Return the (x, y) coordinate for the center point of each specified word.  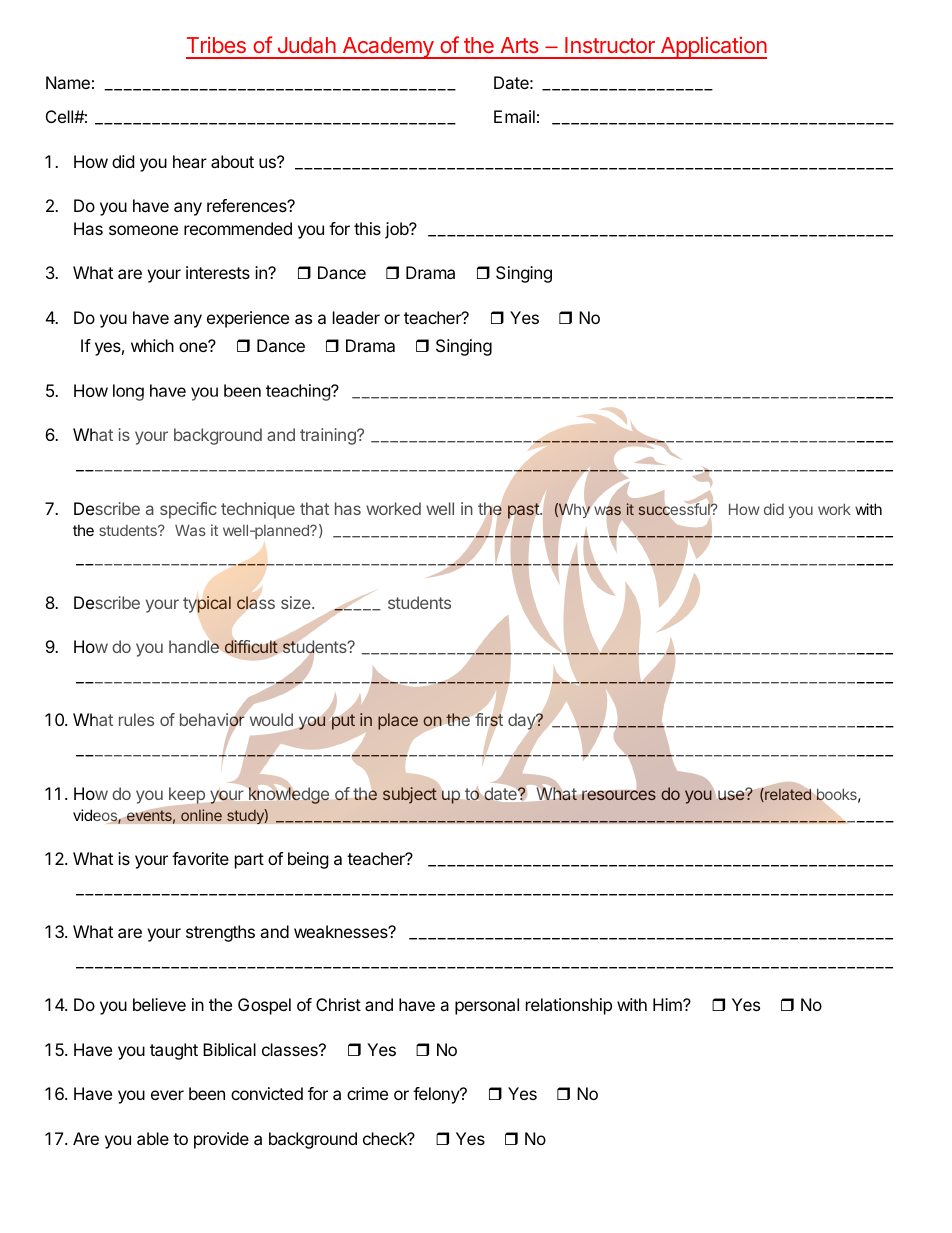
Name (68, 82)
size (297, 602)
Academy (388, 48)
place (398, 721)
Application (712, 48)
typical (207, 604)
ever (167, 1095)
